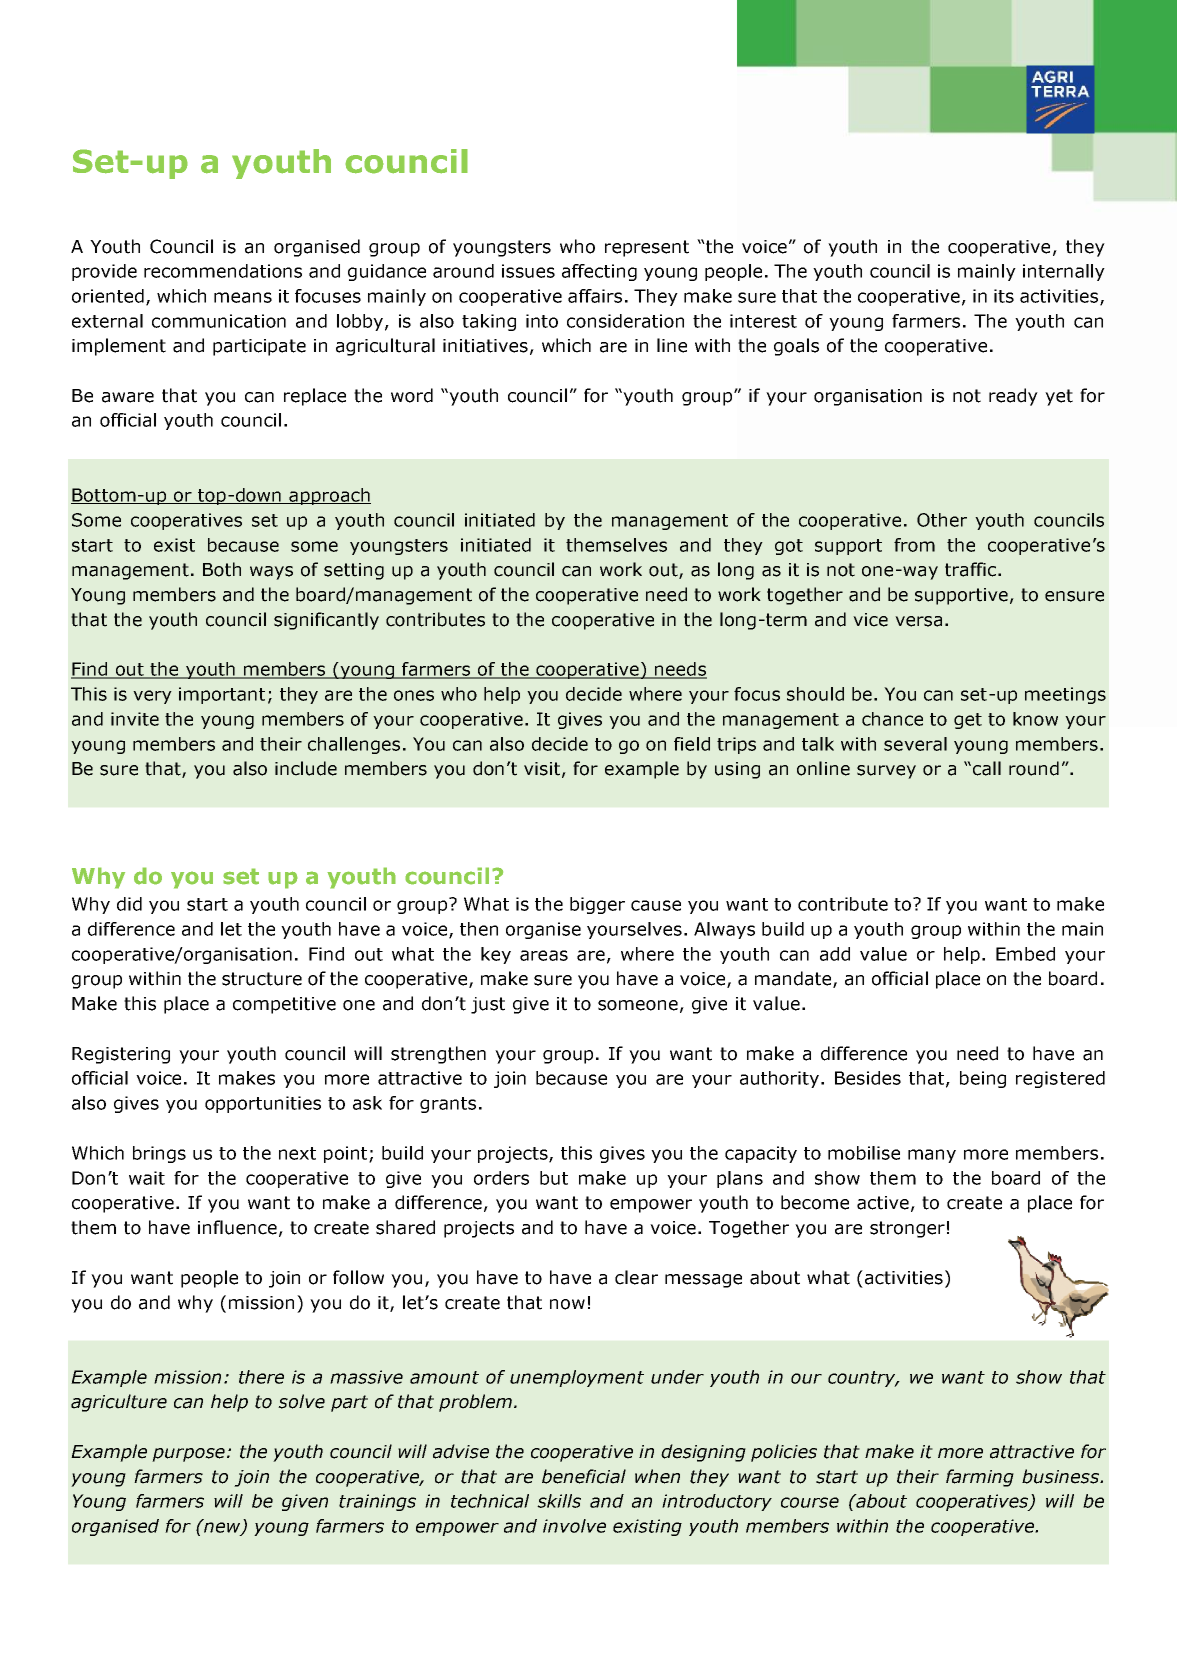 The width and height of the screenshot is (1177, 1665). What do you see at coordinates (980, 1478) in the screenshot?
I see `farming` at bounding box center [980, 1478].
